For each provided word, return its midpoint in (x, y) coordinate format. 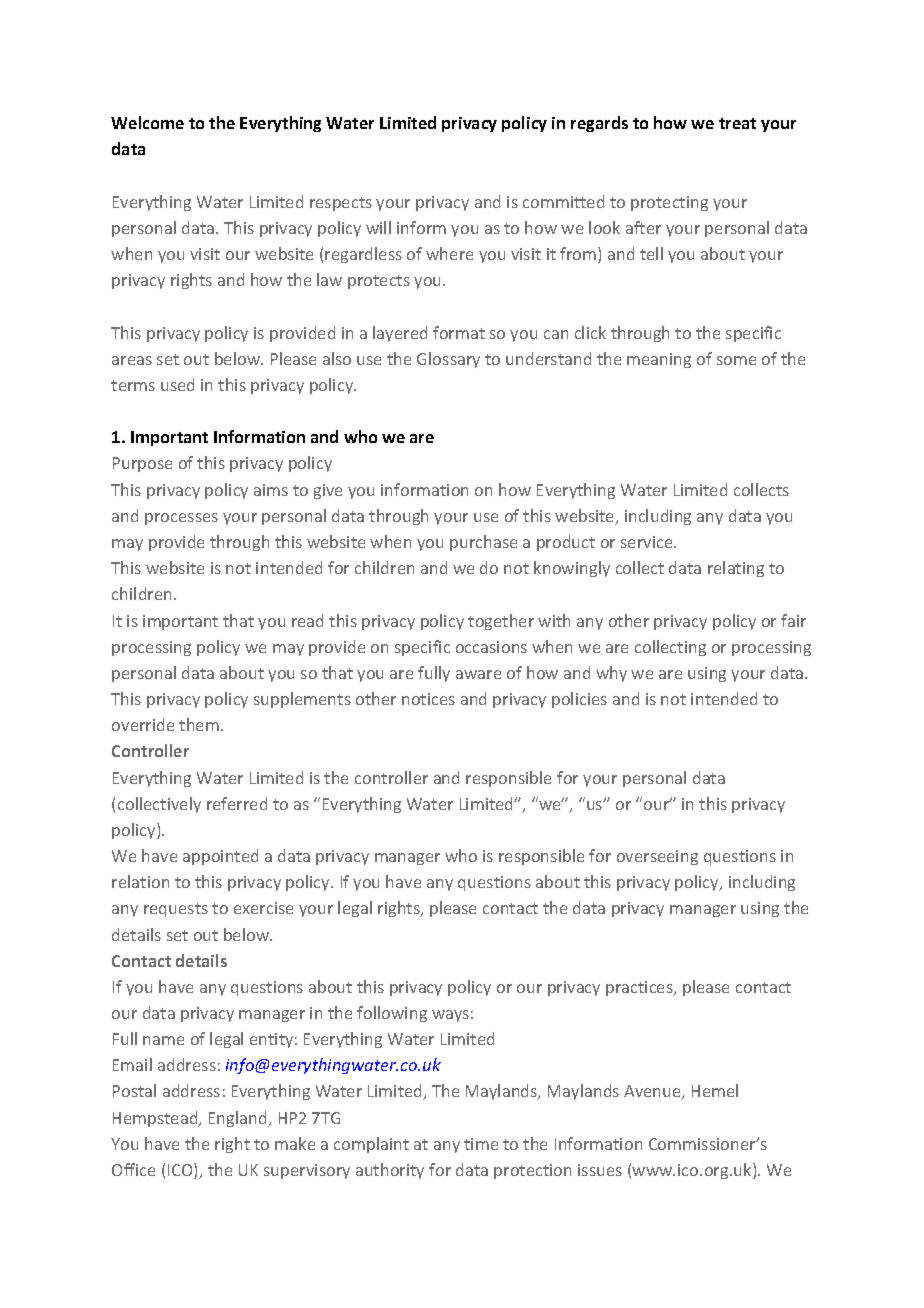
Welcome (147, 122)
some (736, 360)
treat (737, 123)
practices (640, 988)
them (199, 724)
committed (563, 201)
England (239, 1119)
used (177, 384)
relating (736, 569)
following (392, 1014)
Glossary (448, 360)
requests (176, 910)
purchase (483, 543)
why (611, 674)
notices (428, 699)
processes (181, 519)
